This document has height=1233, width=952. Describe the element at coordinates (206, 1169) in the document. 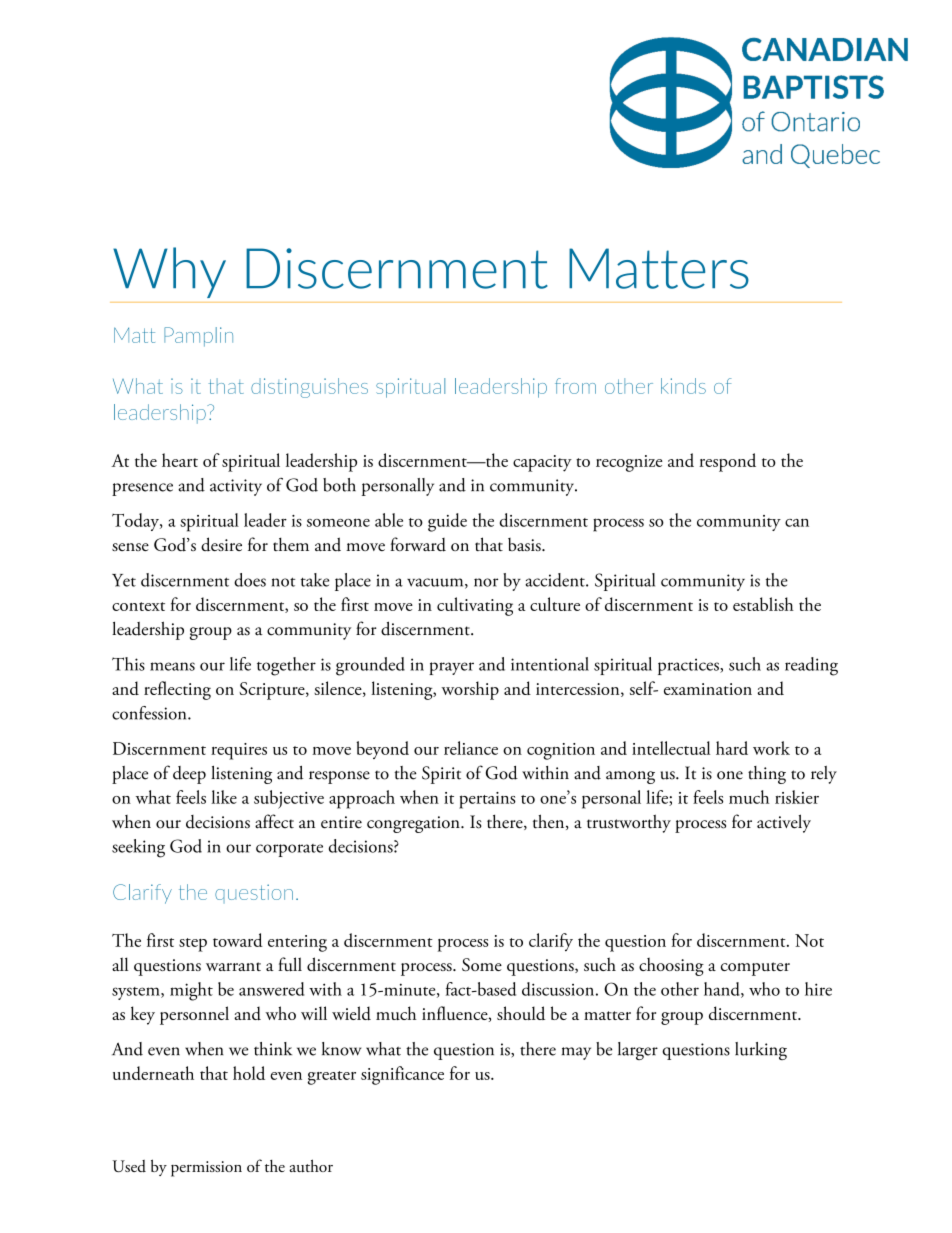

I see `permission` at that location.
